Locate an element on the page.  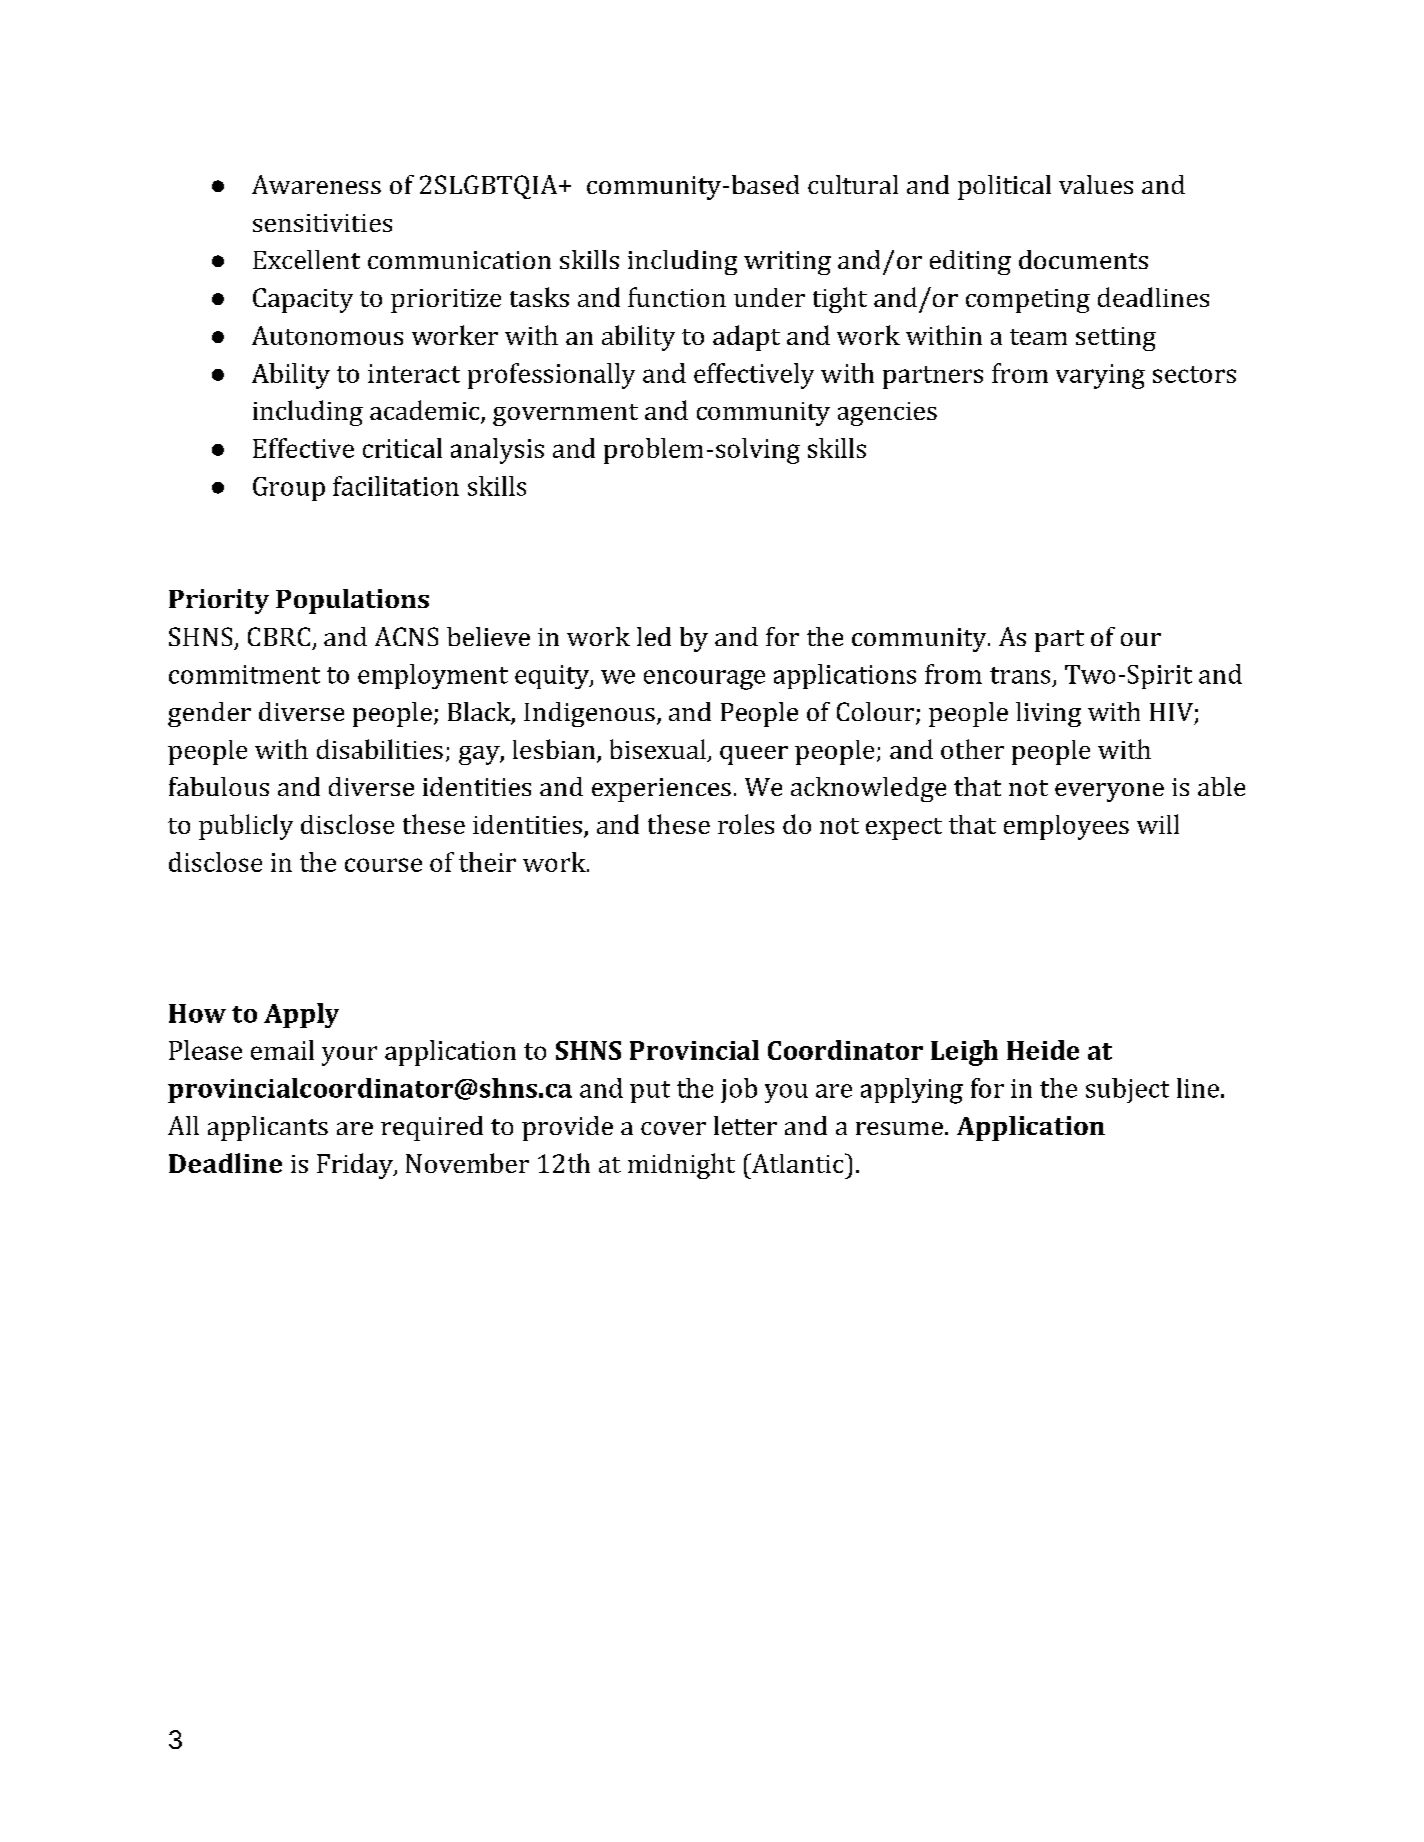
How is located at coordinates (197, 1013).
